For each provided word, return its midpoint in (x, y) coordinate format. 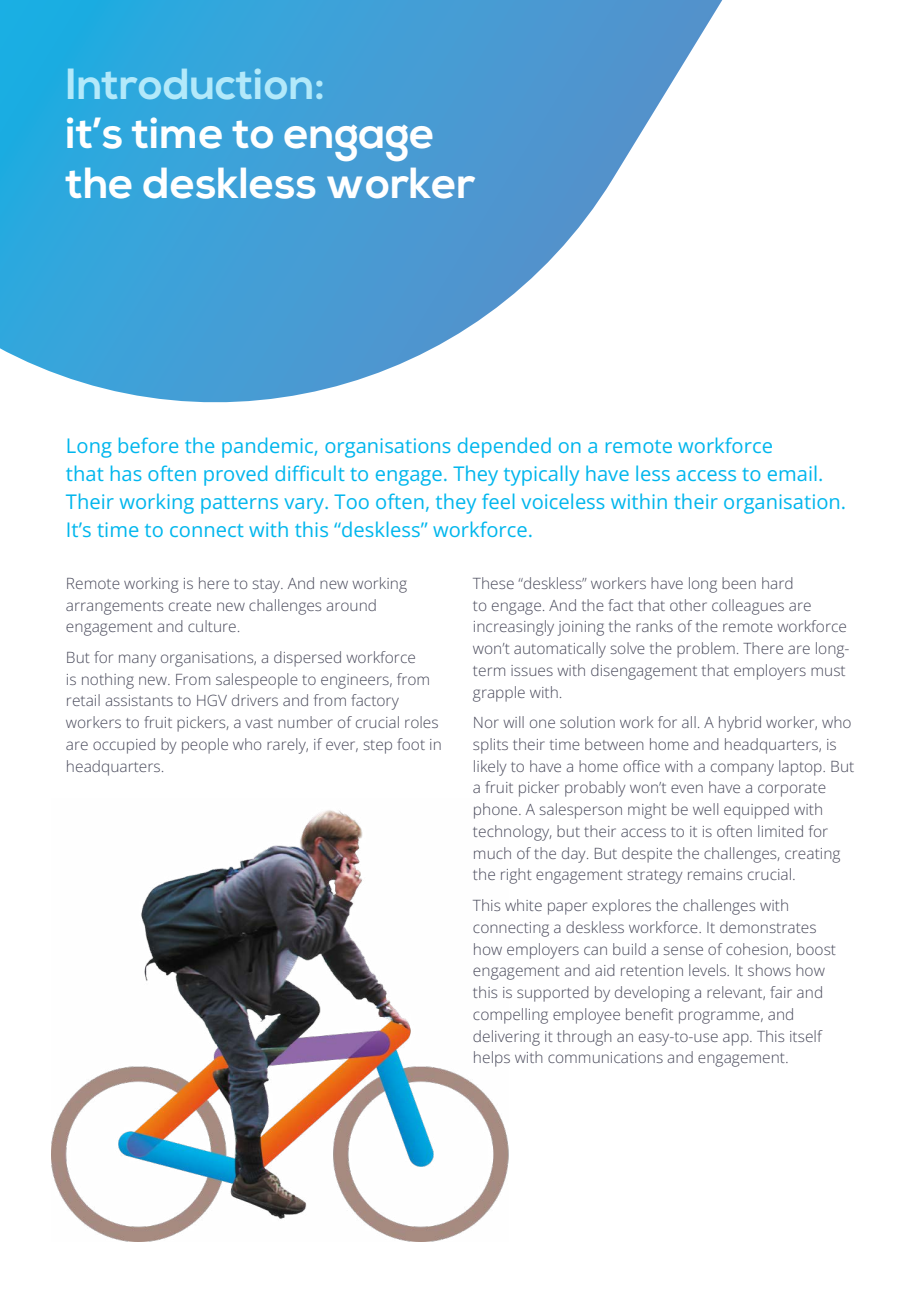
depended (504, 447)
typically (541, 475)
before (148, 445)
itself (806, 1036)
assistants (139, 700)
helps (492, 1059)
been (739, 583)
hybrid (740, 724)
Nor (486, 722)
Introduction (190, 84)
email (792, 473)
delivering (506, 1038)
